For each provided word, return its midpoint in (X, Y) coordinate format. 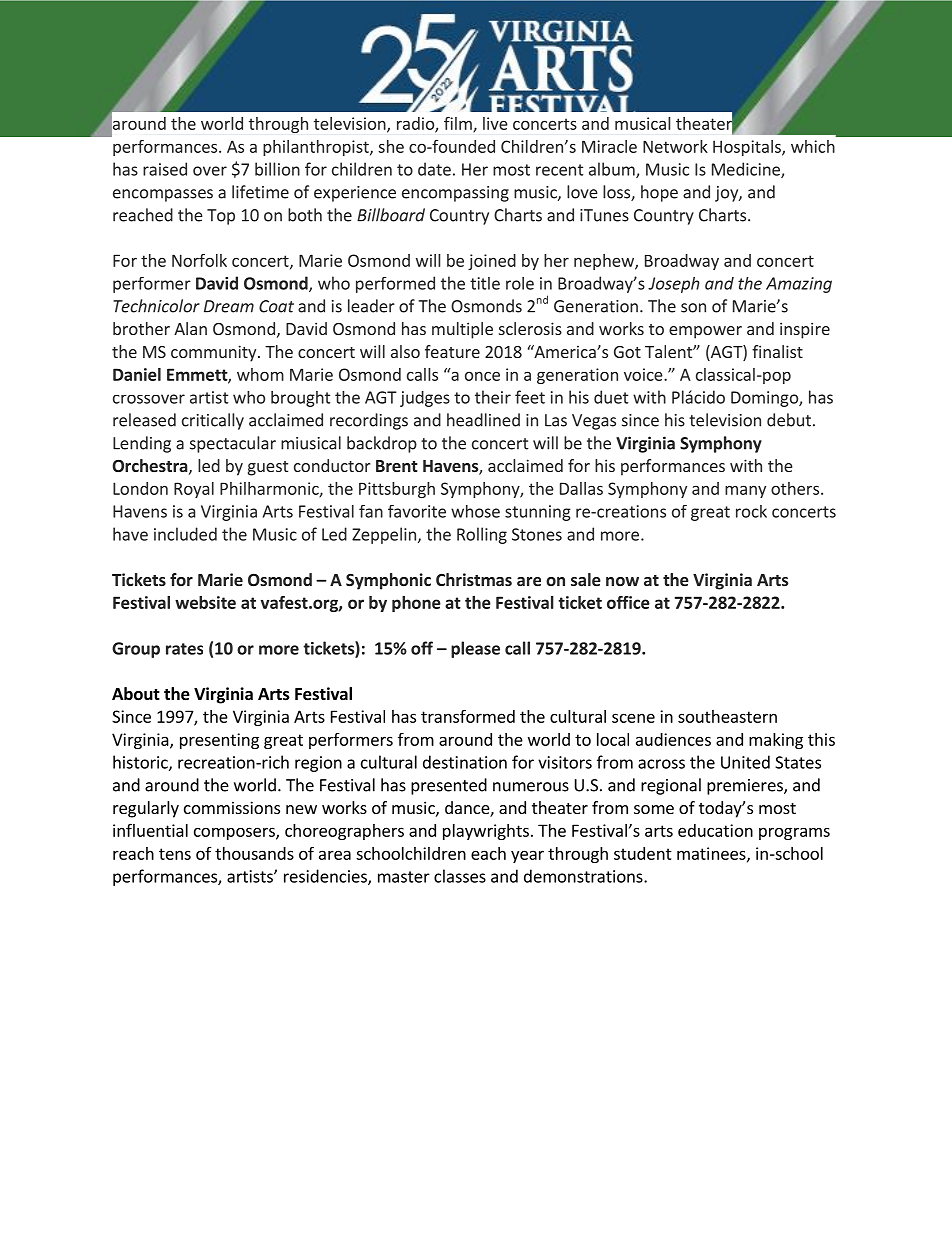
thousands (254, 853)
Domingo (765, 399)
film (459, 124)
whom (260, 374)
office (628, 602)
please (475, 649)
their (493, 397)
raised (165, 169)
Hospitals (748, 148)
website (205, 602)
